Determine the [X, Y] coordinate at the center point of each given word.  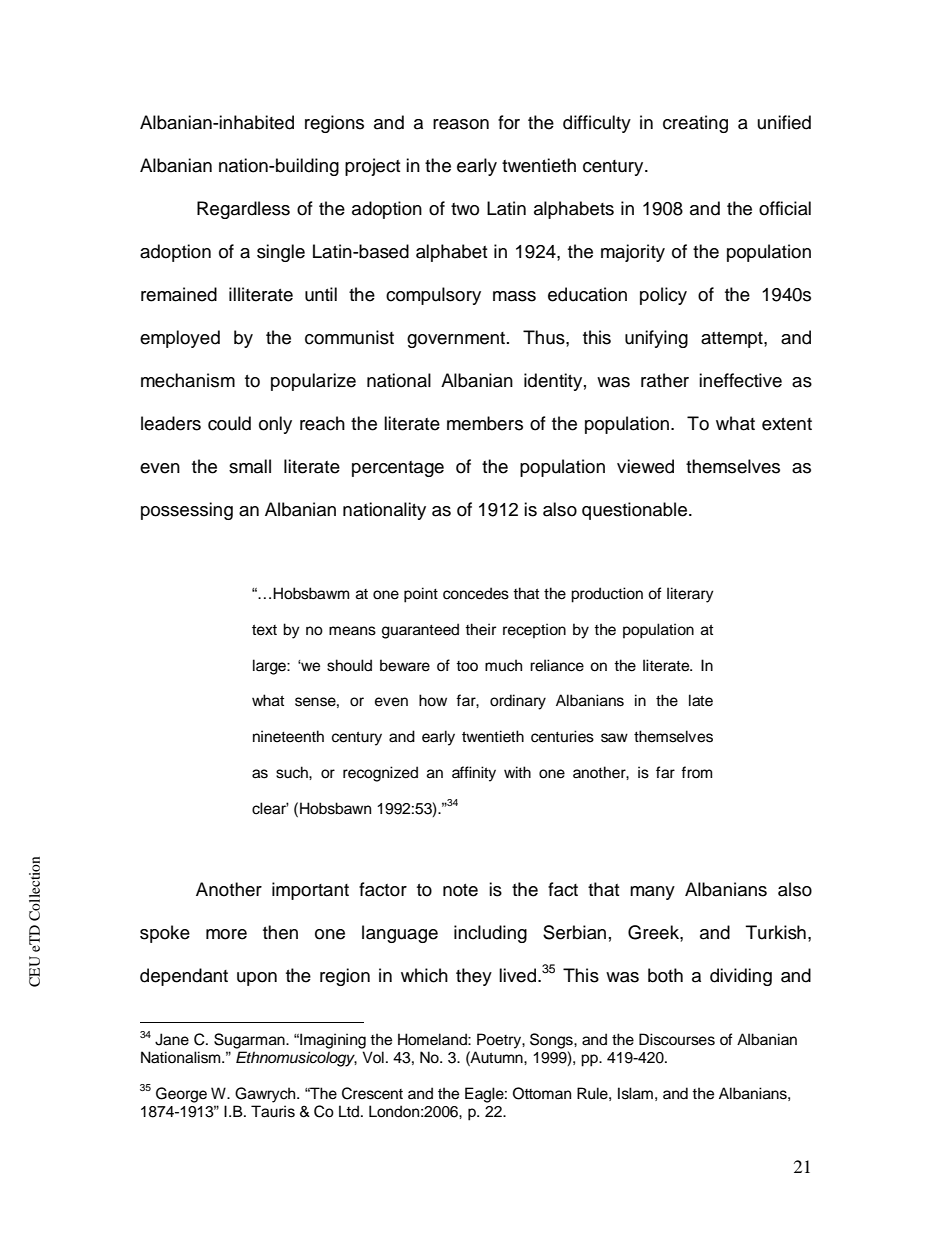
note [460, 890]
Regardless [243, 210]
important [310, 891]
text [264, 630]
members [485, 423]
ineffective [740, 380]
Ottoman [542, 1093]
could [229, 423]
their [480, 629]
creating [695, 124]
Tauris [273, 1111]
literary [690, 595]
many [652, 893]
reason [461, 124]
